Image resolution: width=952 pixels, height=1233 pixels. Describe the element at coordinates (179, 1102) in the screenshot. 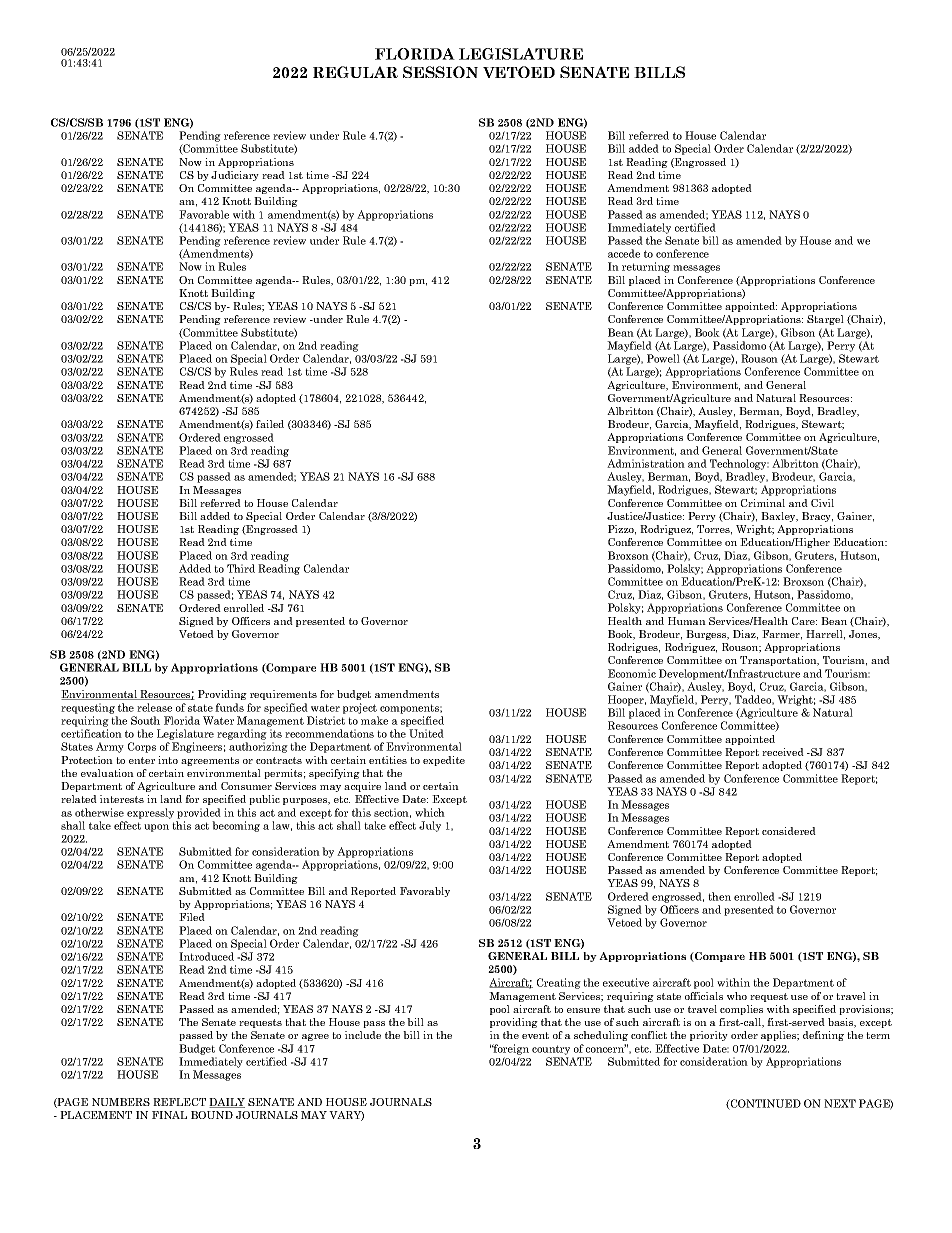

I see `REFLECT` at that location.
